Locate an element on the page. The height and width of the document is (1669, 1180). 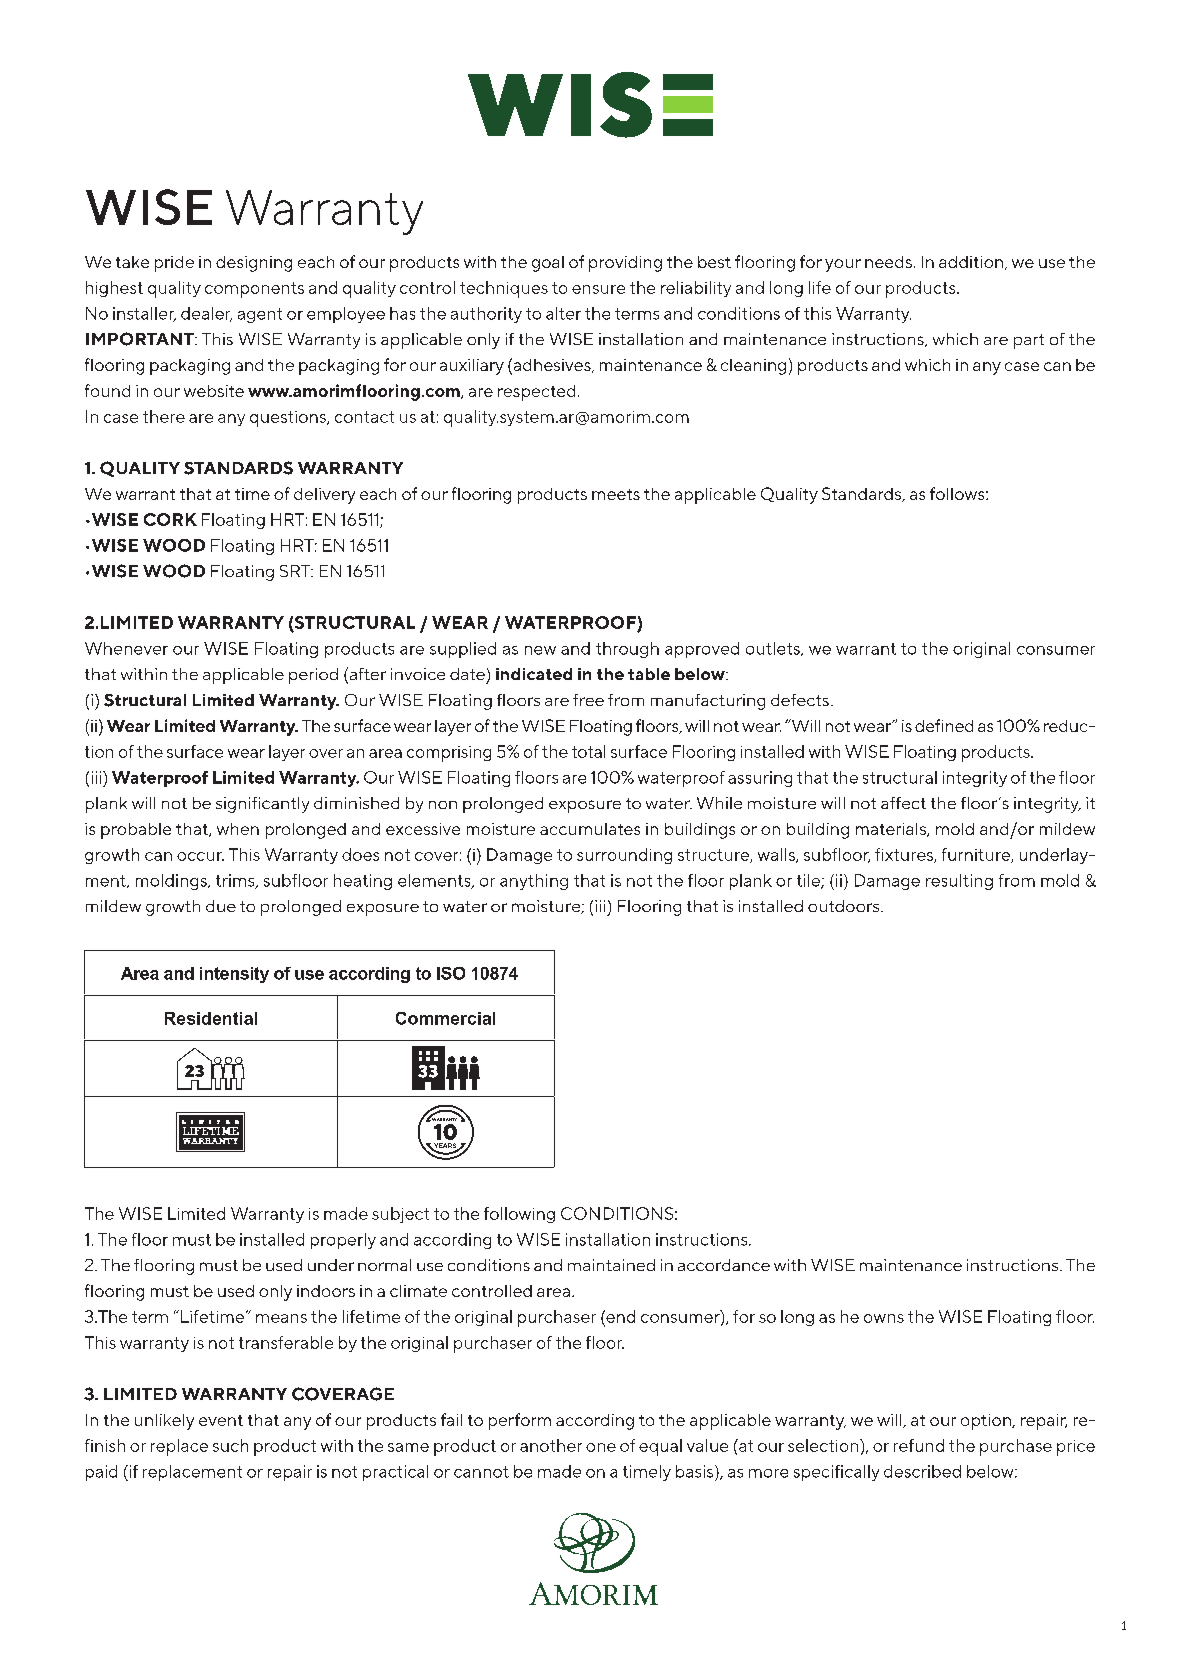
needs is located at coordinates (888, 262).
